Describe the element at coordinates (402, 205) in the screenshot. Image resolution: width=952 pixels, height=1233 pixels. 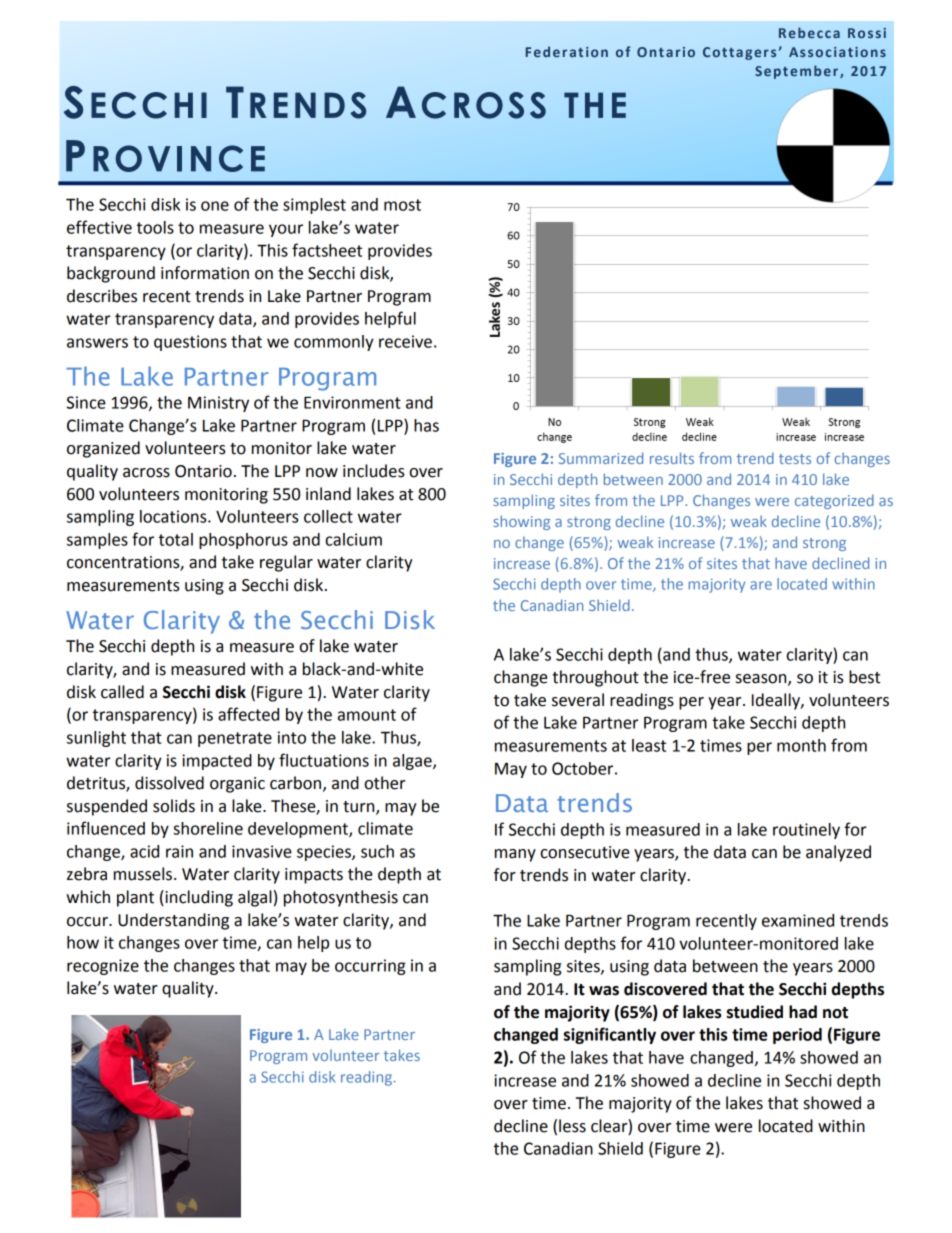
I see `most` at that location.
